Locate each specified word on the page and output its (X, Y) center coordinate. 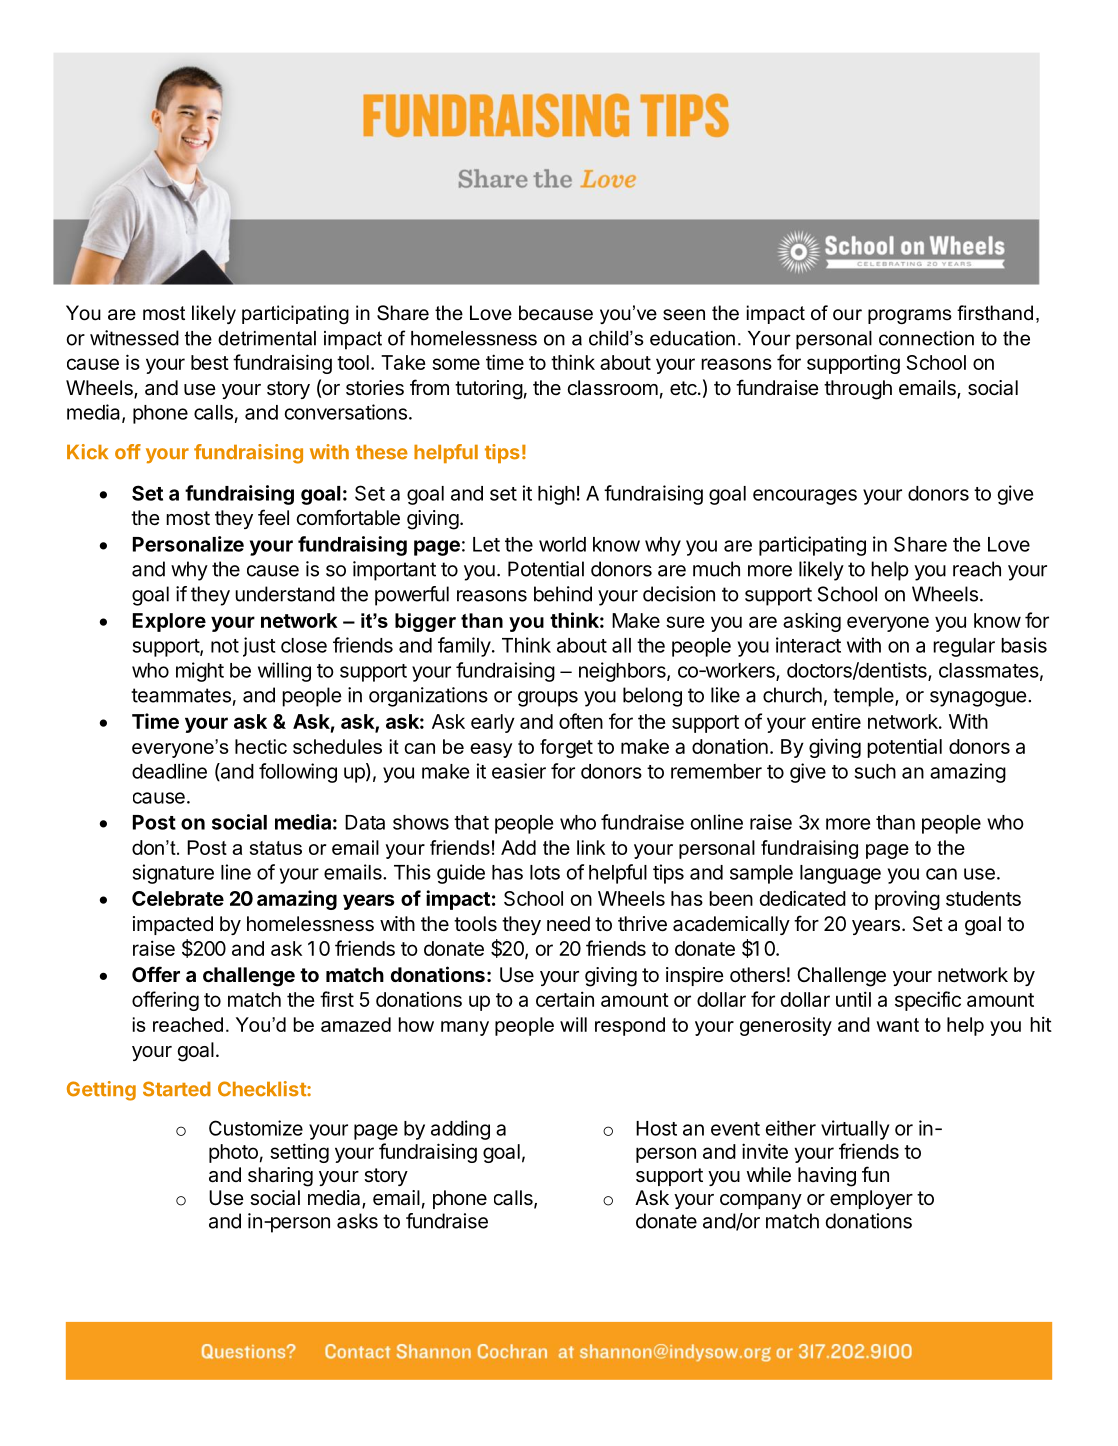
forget (566, 748)
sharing (280, 1177)
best (210, 362)
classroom (612, 388)
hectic (261, 746)
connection (926, 338)
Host (656, 1128)
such (875, 771)
